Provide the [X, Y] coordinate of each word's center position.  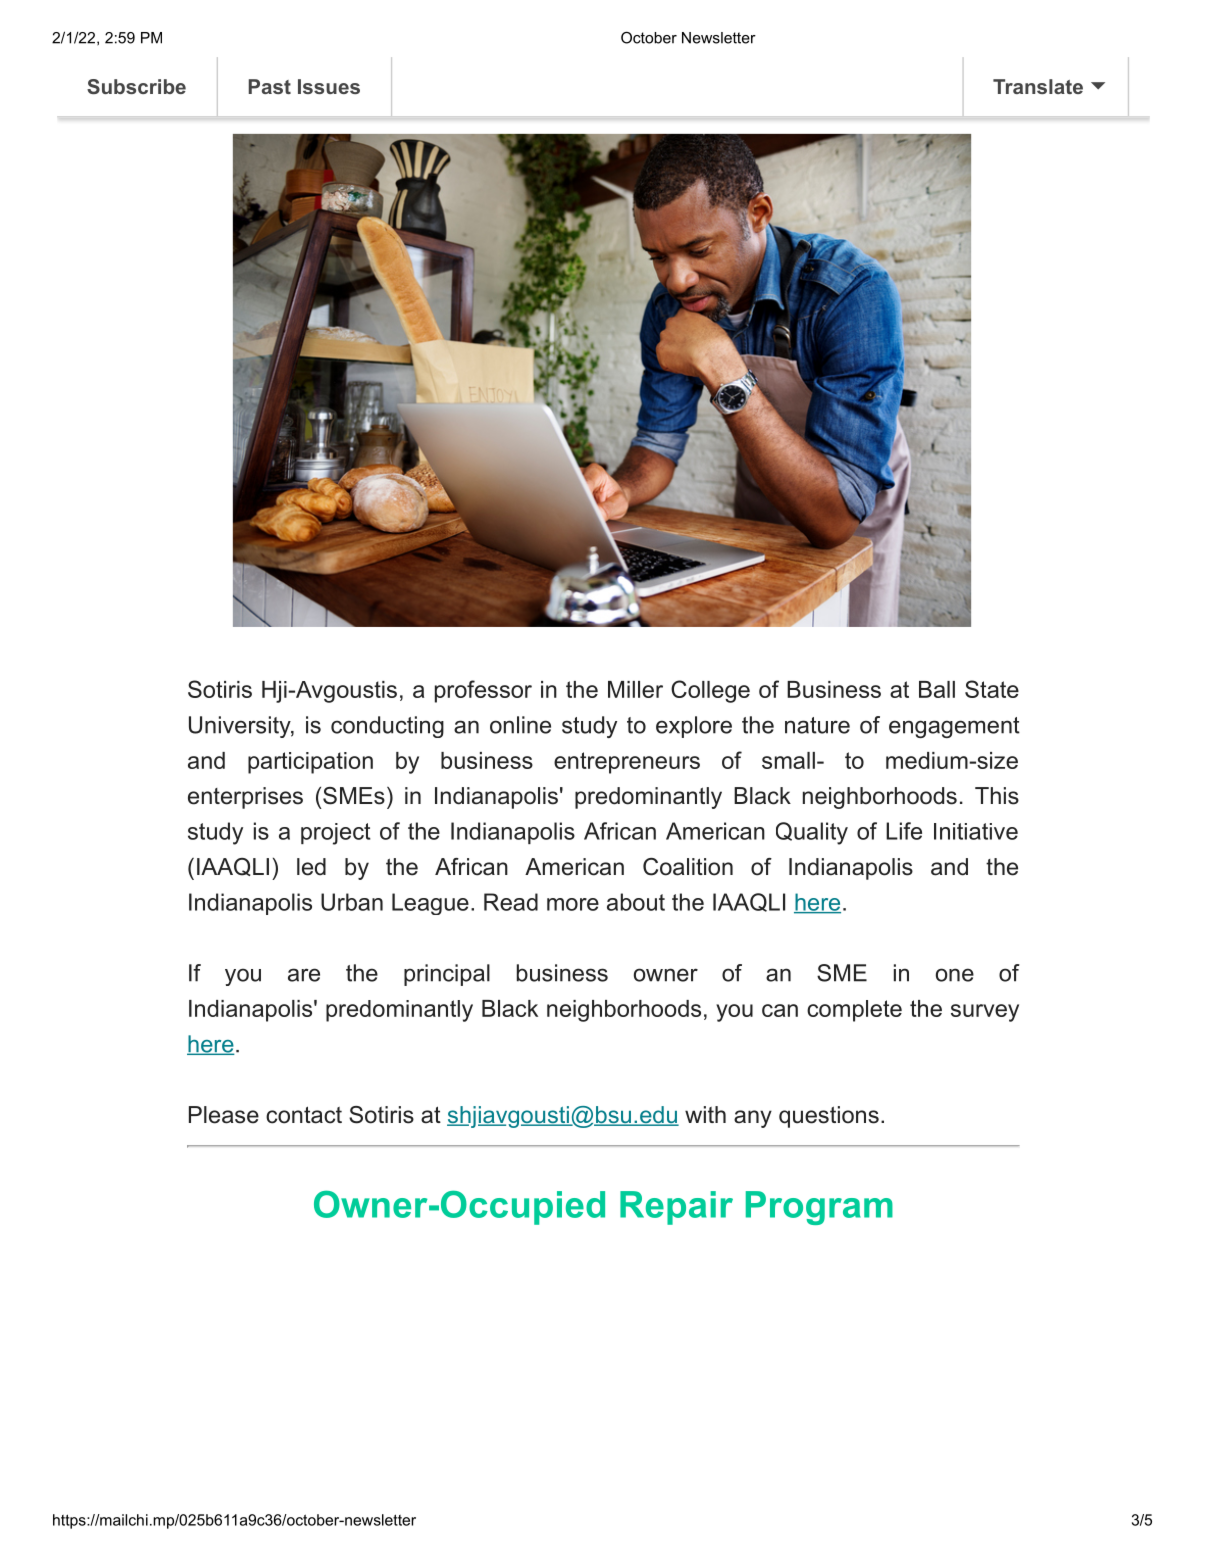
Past [270, 86]
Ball [937, 689]
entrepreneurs [627, 763]
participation [310, 763]
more [573, 904]
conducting [387, 727]
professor [483, 691]
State [992, 689]
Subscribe [136, 86]
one [955, 975]
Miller [635, 689]
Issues [329, 86]
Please [224, 1115]
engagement [954, 727]
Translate [1038, 86]
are [304, 975]
